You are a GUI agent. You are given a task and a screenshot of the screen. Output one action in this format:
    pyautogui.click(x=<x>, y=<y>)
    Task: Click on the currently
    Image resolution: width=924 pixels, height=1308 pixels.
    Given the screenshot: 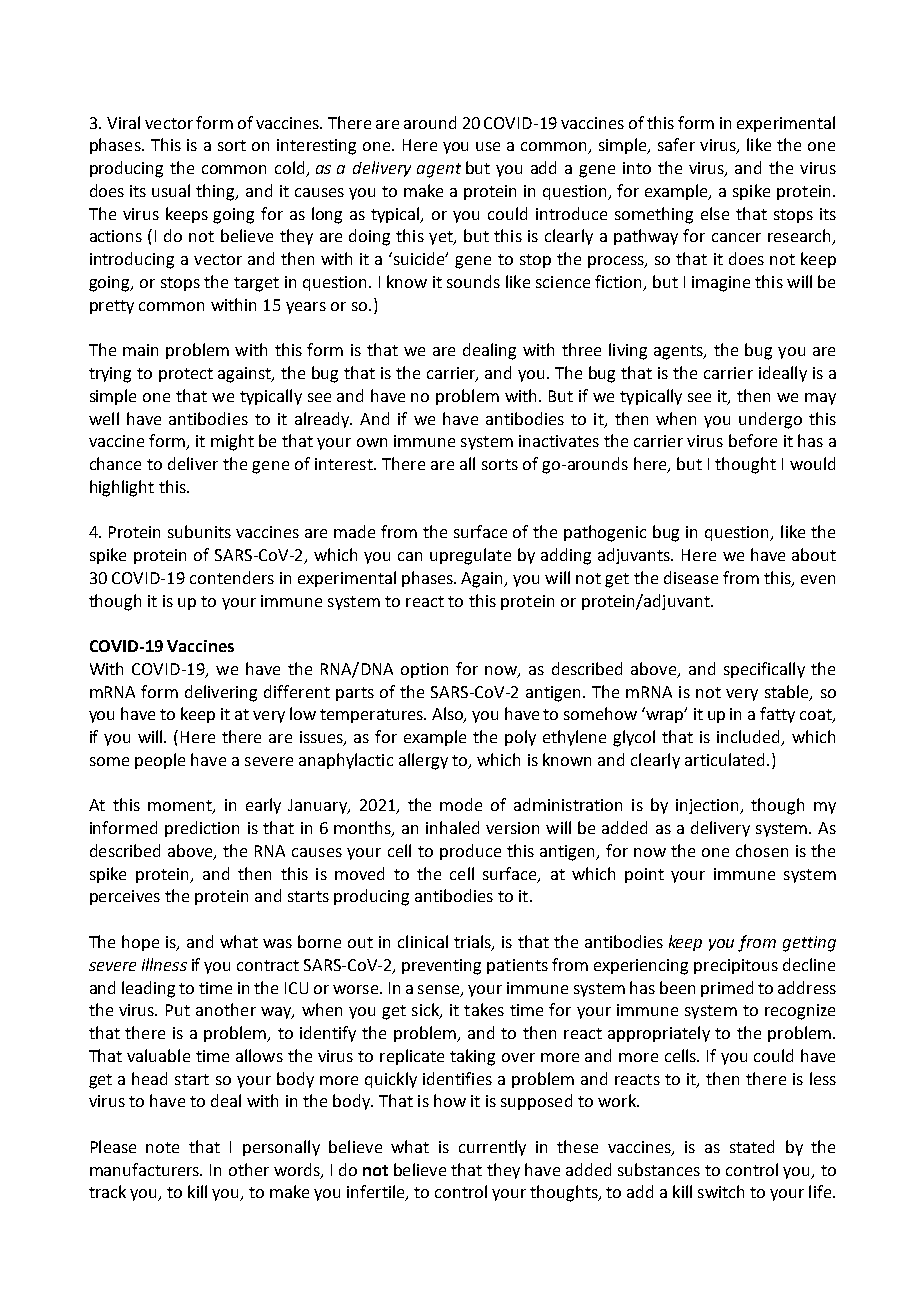 What is the action you would take?
    pyautogui.click(x=492, y=1148)
